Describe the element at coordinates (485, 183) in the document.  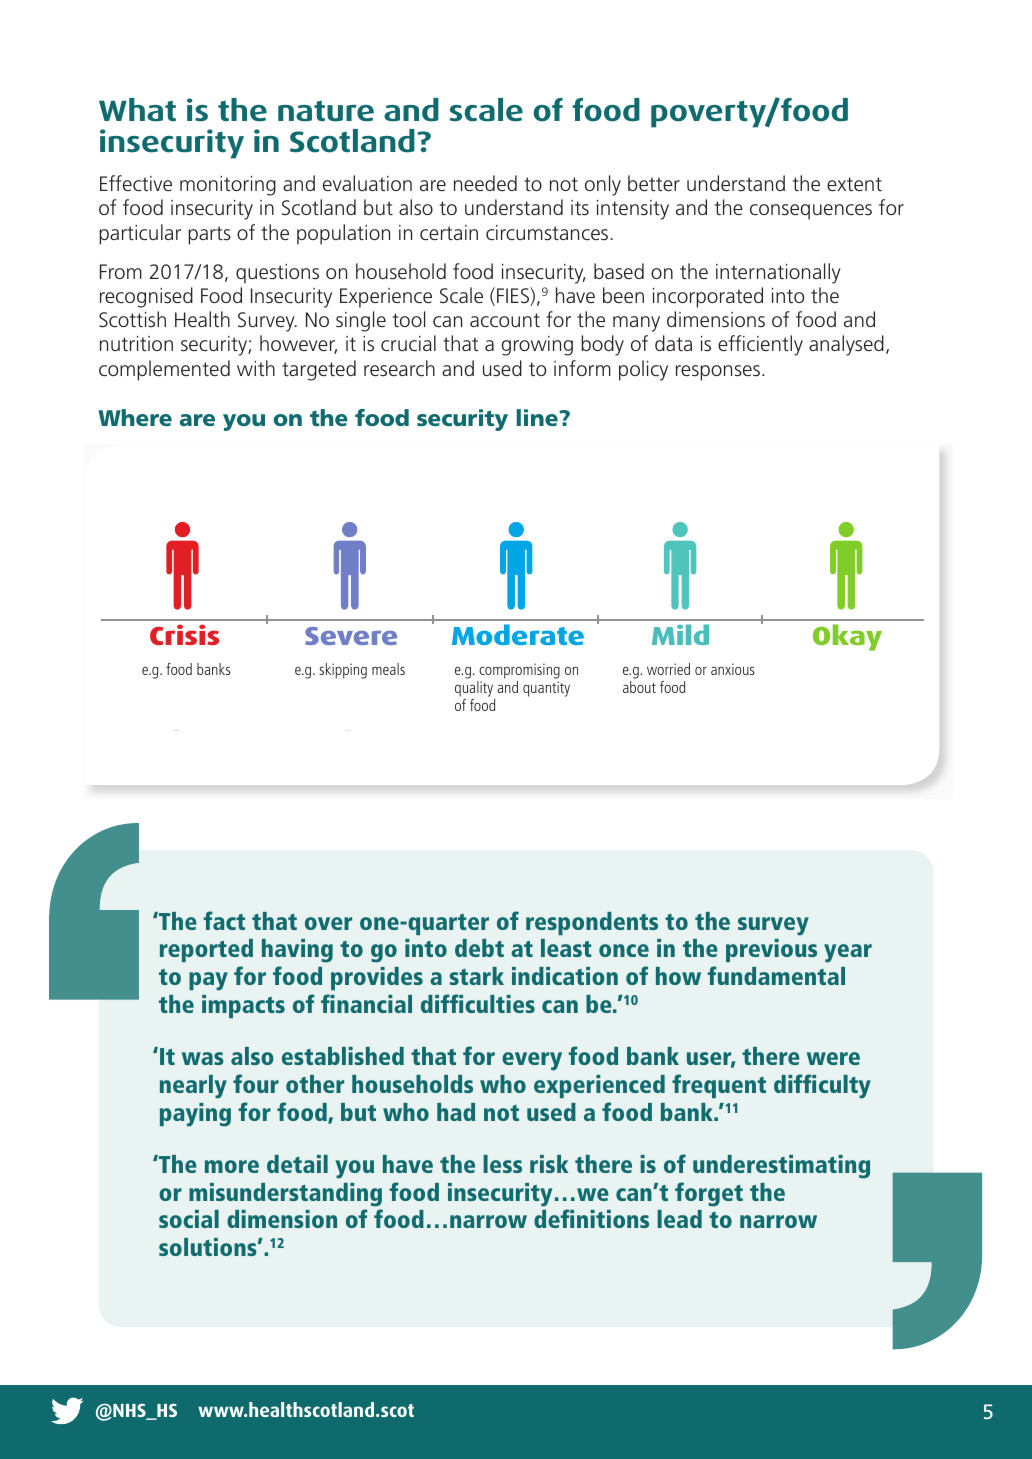
I see `needed` at that location.
